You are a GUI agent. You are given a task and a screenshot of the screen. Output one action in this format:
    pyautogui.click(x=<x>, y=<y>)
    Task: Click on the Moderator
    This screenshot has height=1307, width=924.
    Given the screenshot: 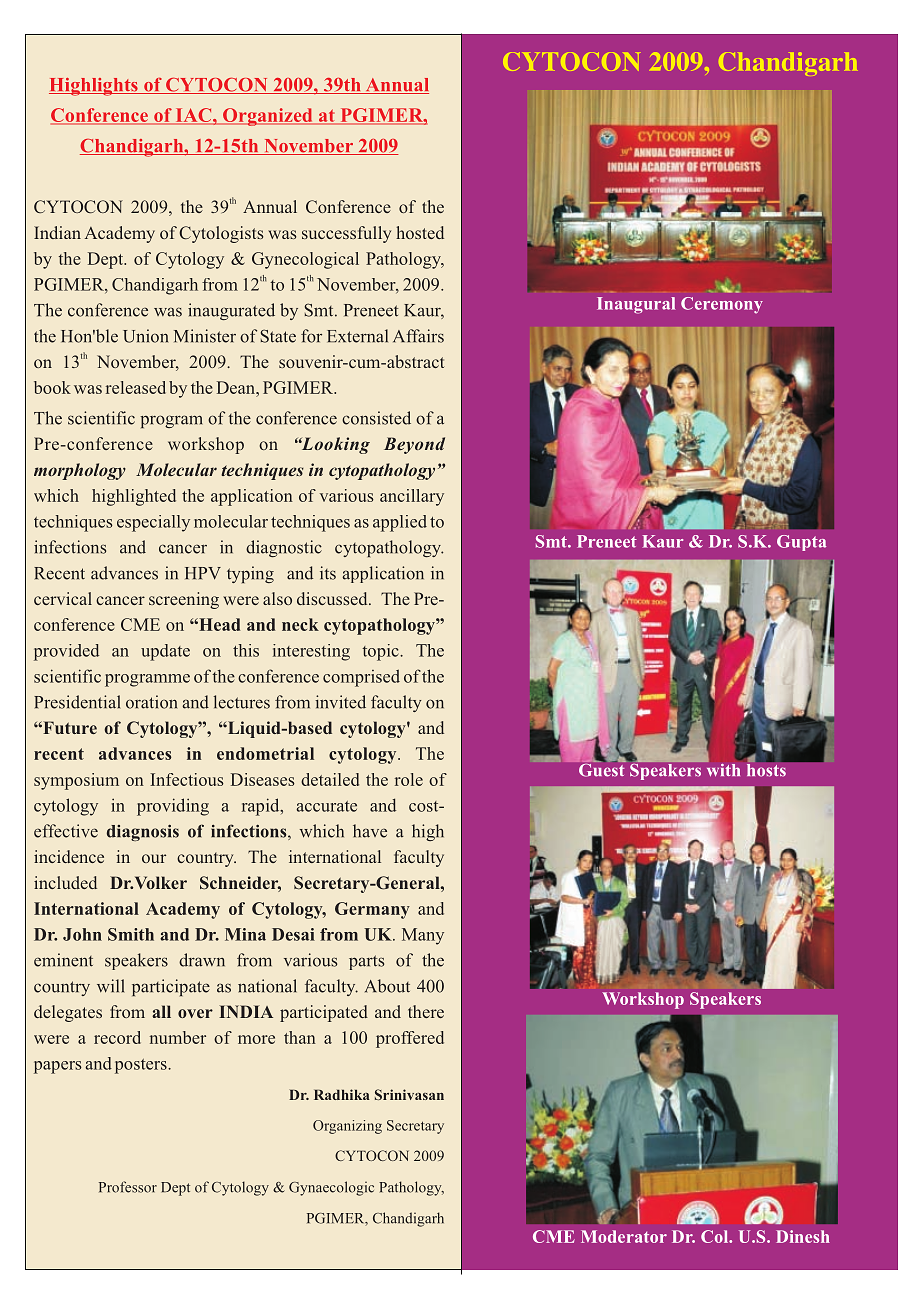 What is the action you would take?
    pyautogui.click(x=624, y=1236)
